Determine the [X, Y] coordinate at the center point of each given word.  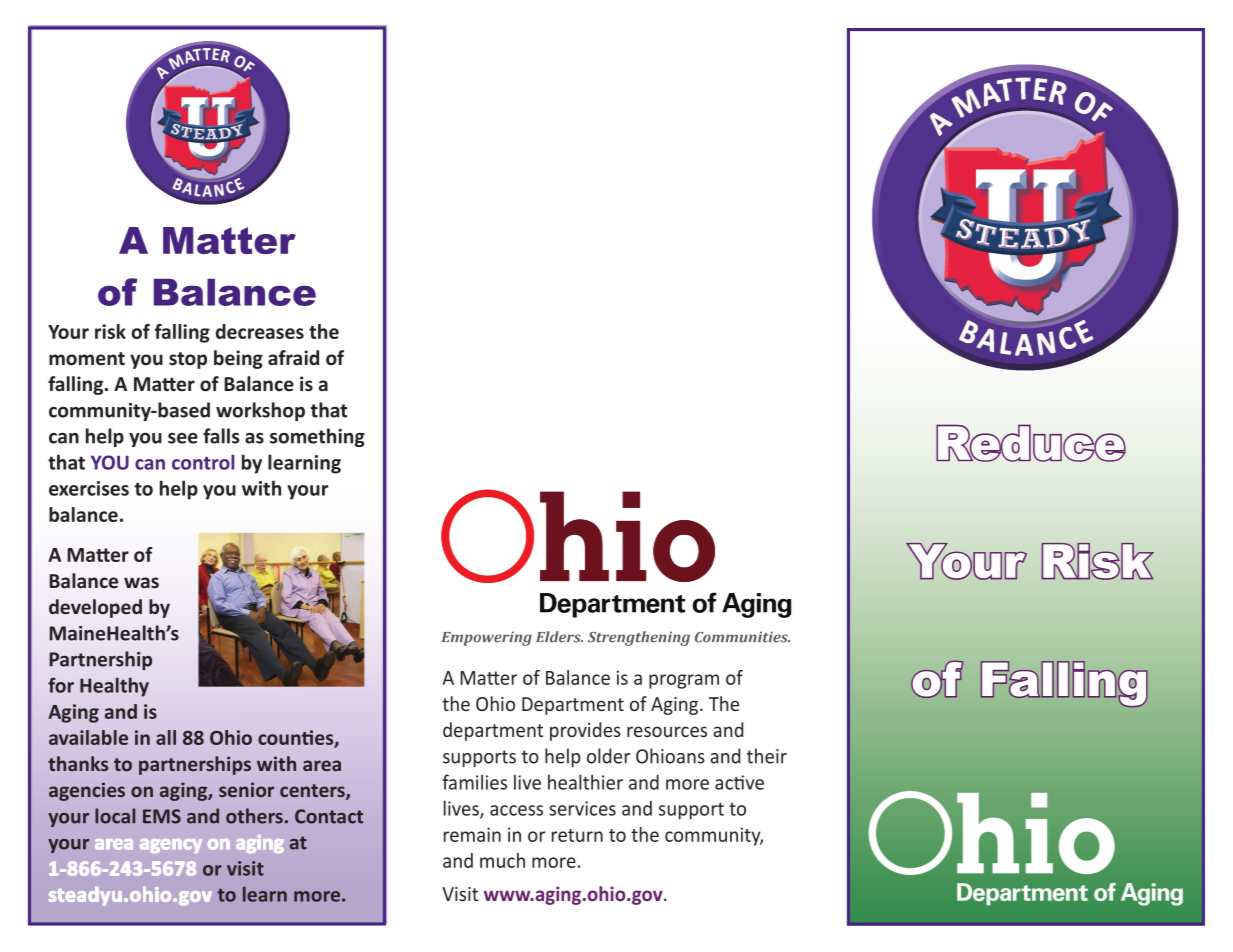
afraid [293, 358]
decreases [260, 331]
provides [585, 731]
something [317, 437]
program [684, 681]
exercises [89, 488]
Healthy [114, 687]
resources [667, 731]
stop [188, 360]
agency [171, 846]
